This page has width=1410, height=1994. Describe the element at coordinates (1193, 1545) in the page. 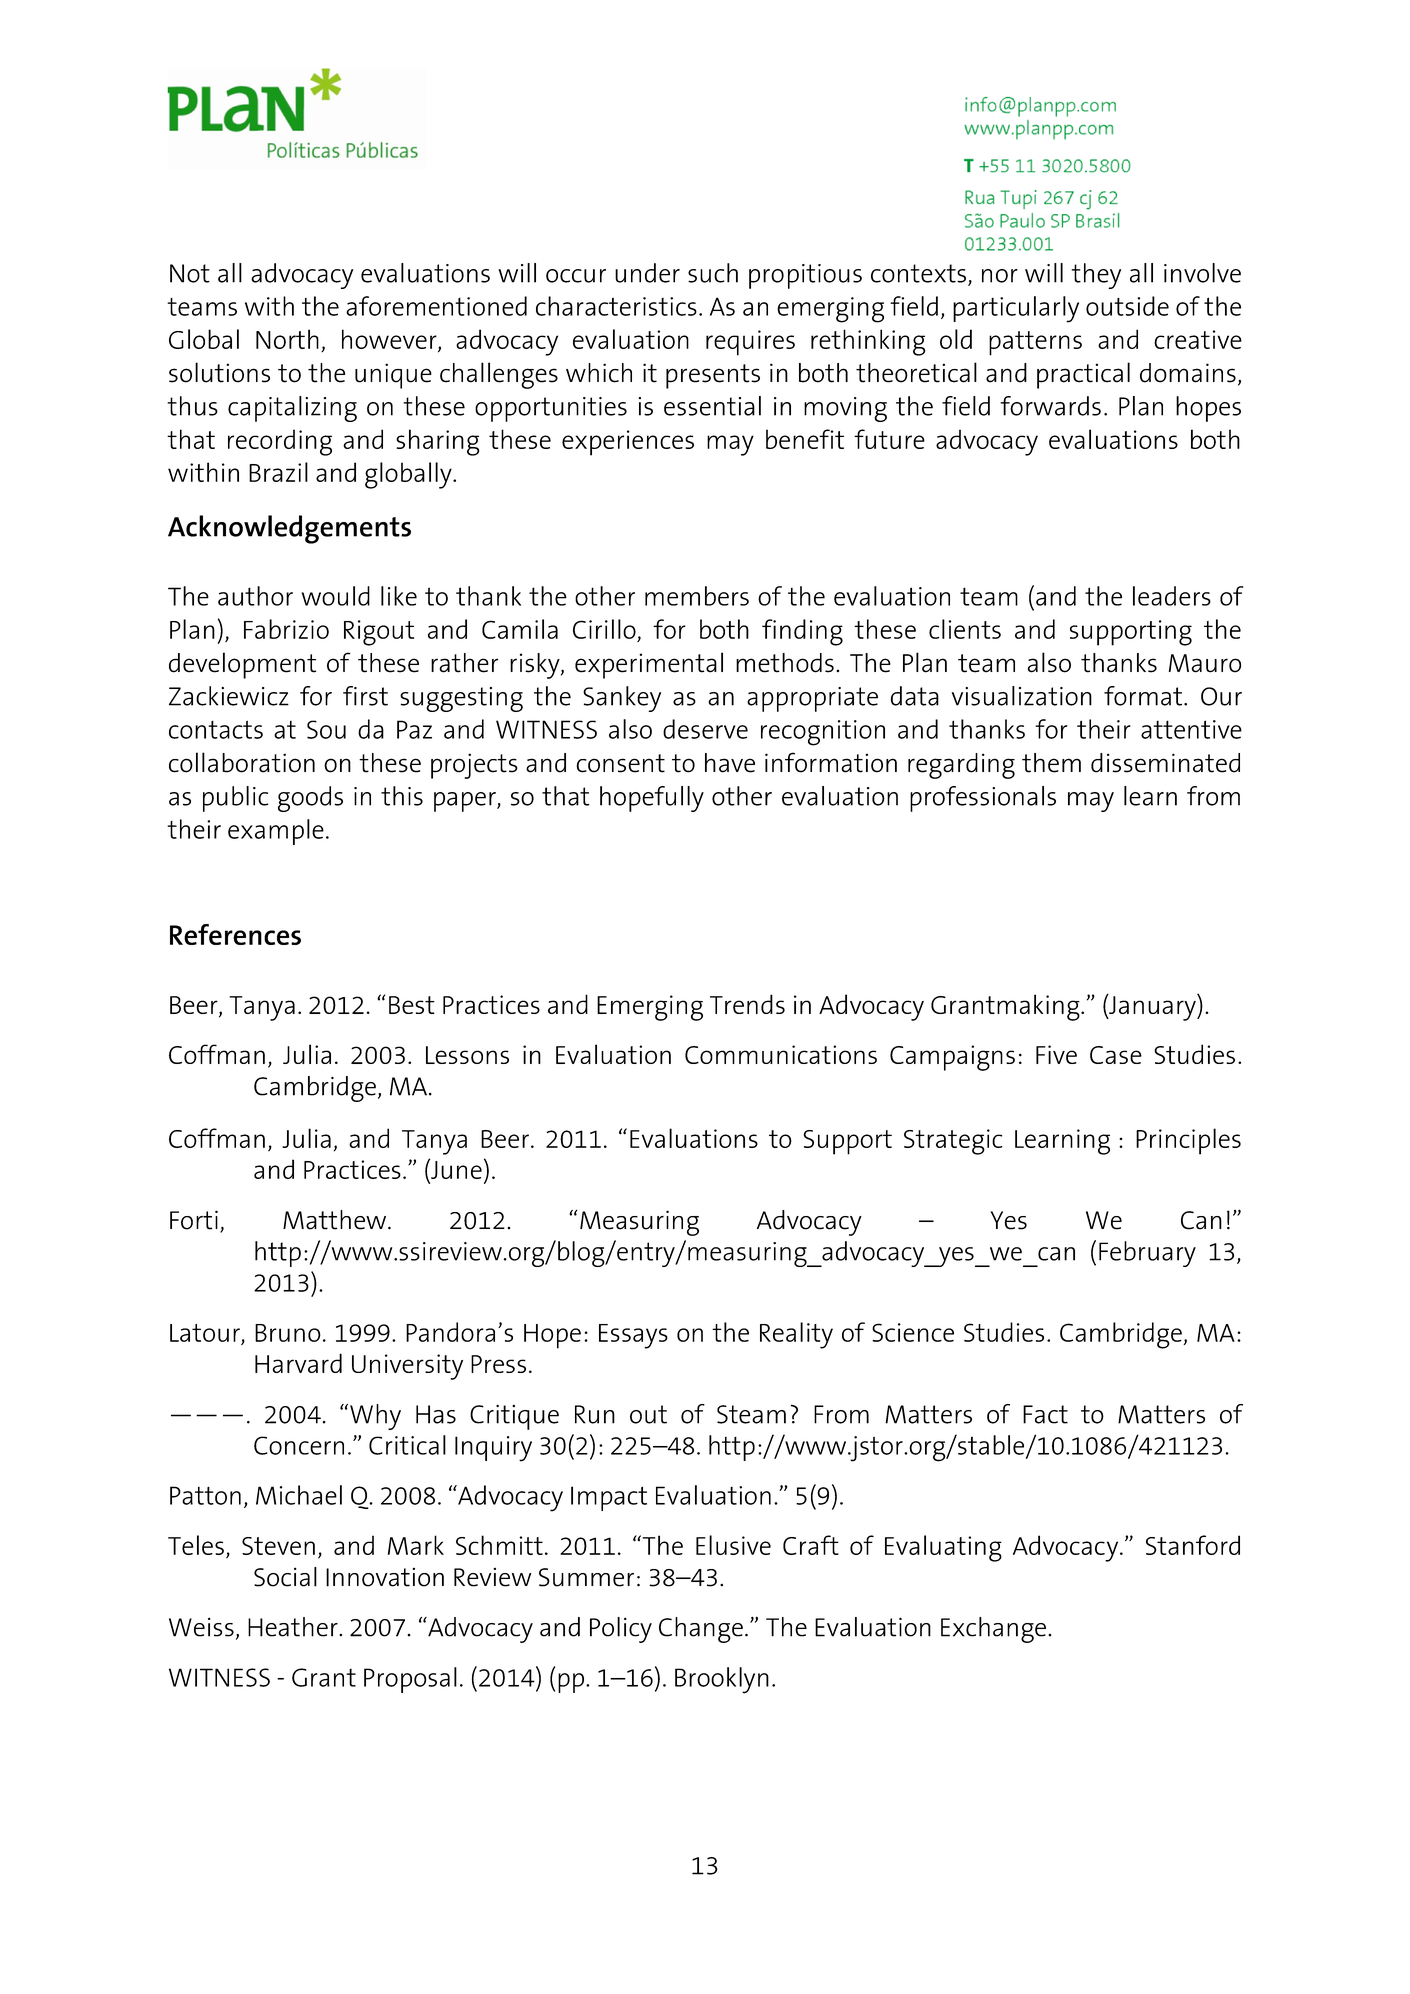

I see `Stanford` at that location.
